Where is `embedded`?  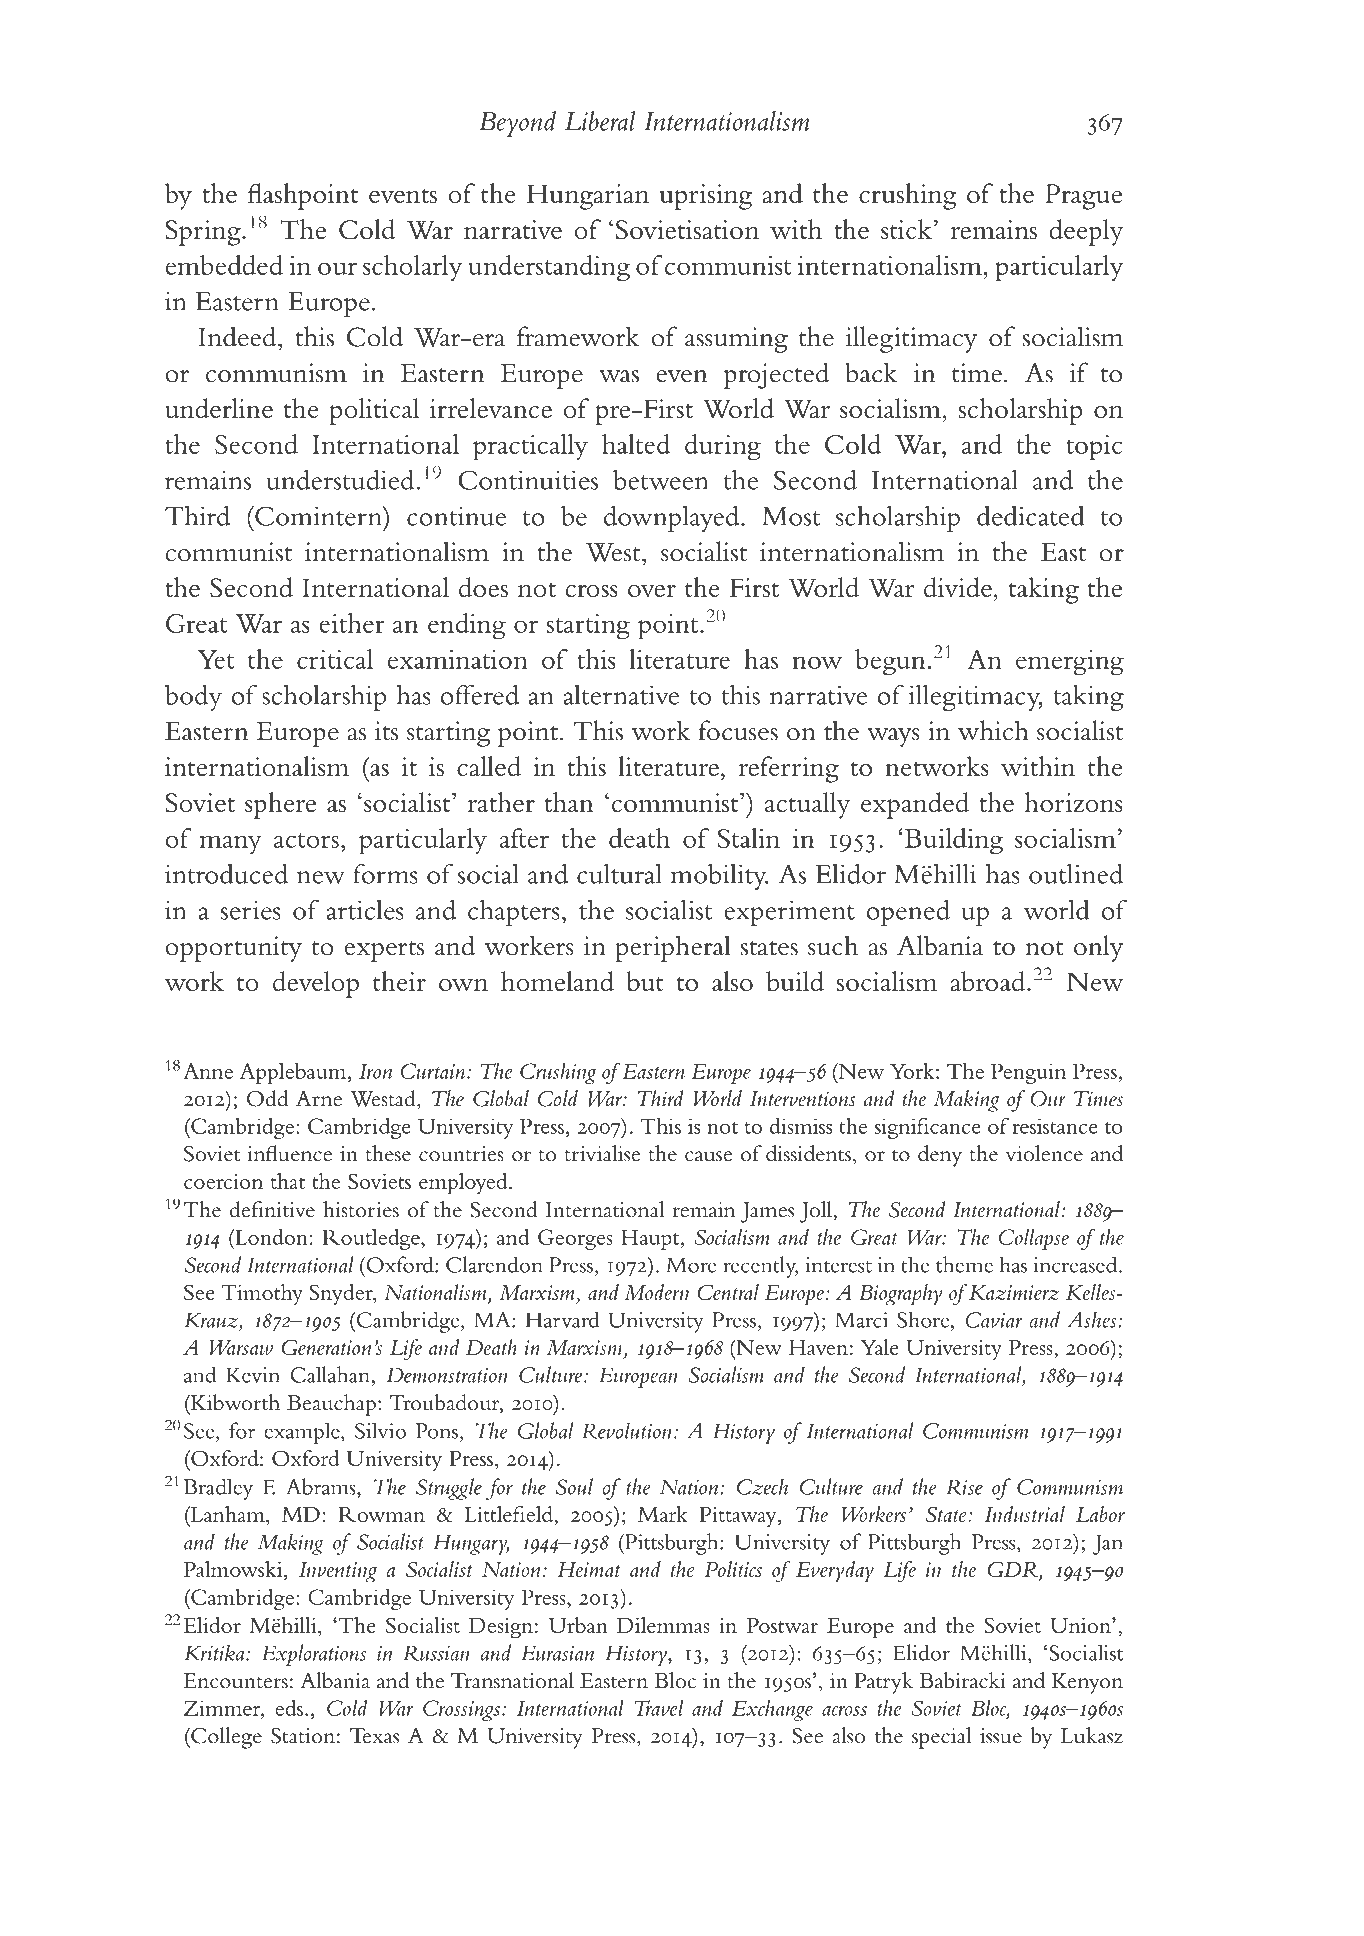 embedded is located at coordinates (224, 265).
